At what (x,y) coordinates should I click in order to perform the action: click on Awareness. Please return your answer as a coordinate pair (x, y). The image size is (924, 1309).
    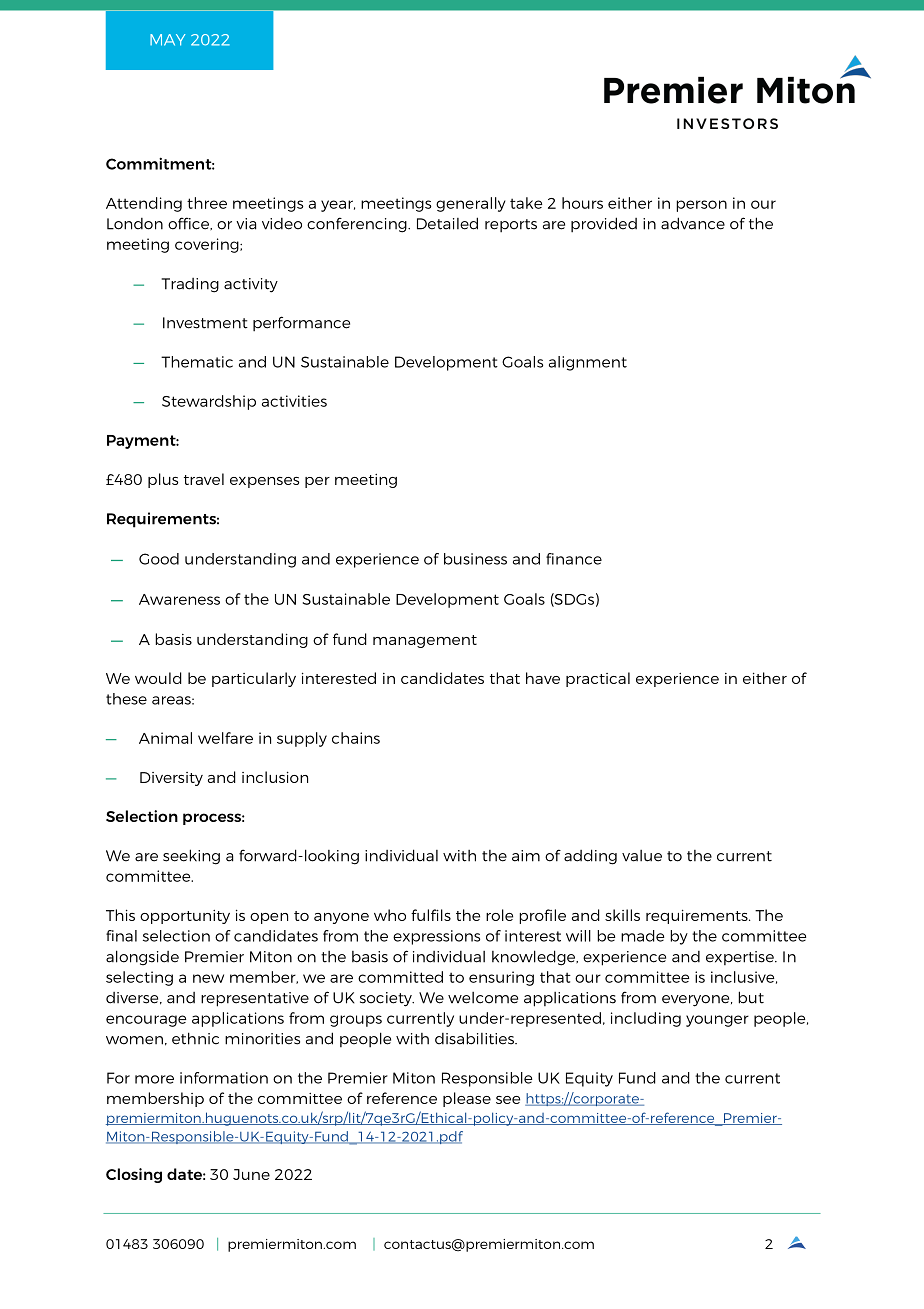
    Looking at the image, I should click on (179, 599).
